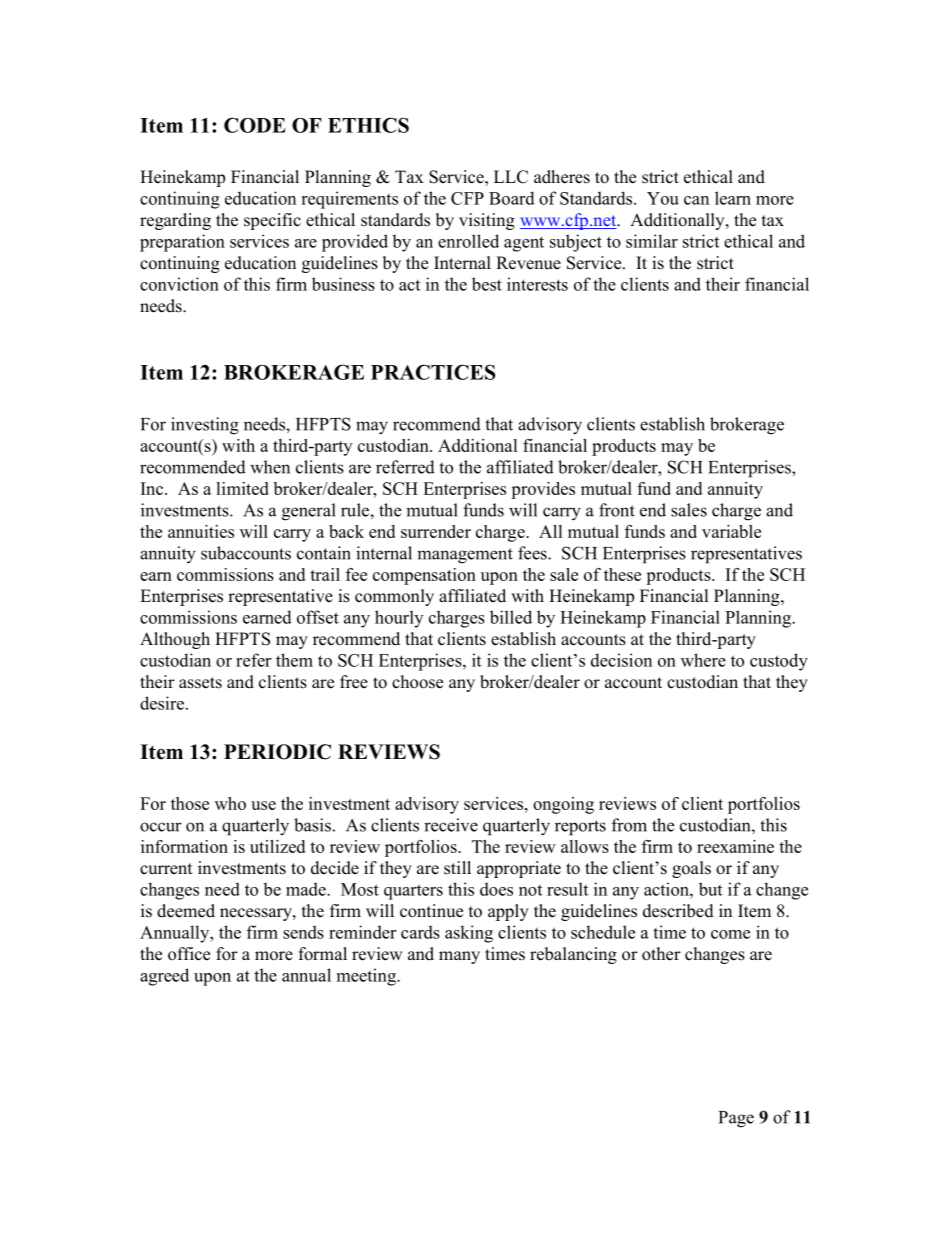 The image size is (952, 1233). What do you see at coordinates (511, 177) in the document?
I see `LLC` at bounding box center [511, 177].
